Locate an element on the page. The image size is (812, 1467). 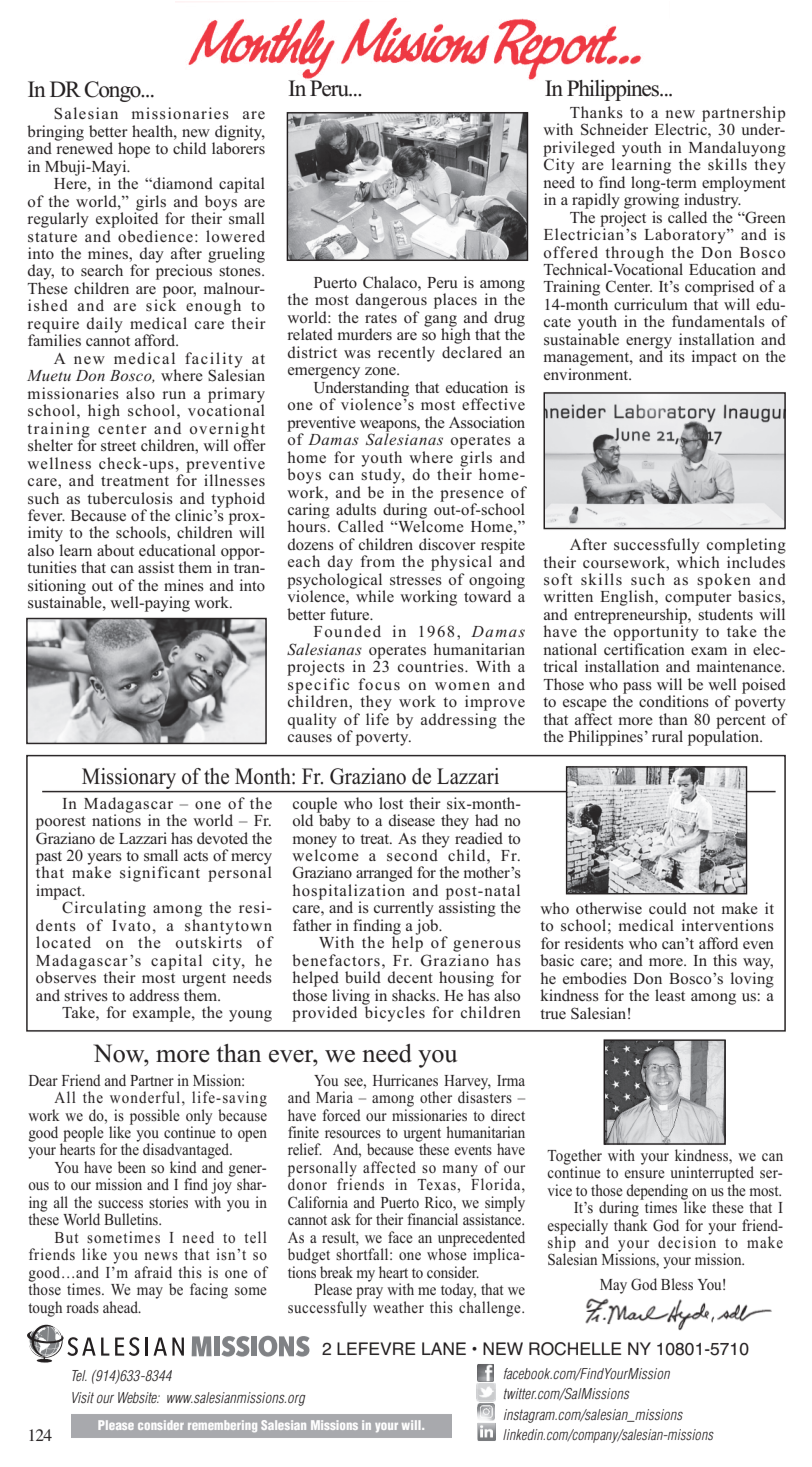
acts is located at coordinates (196, 856).
